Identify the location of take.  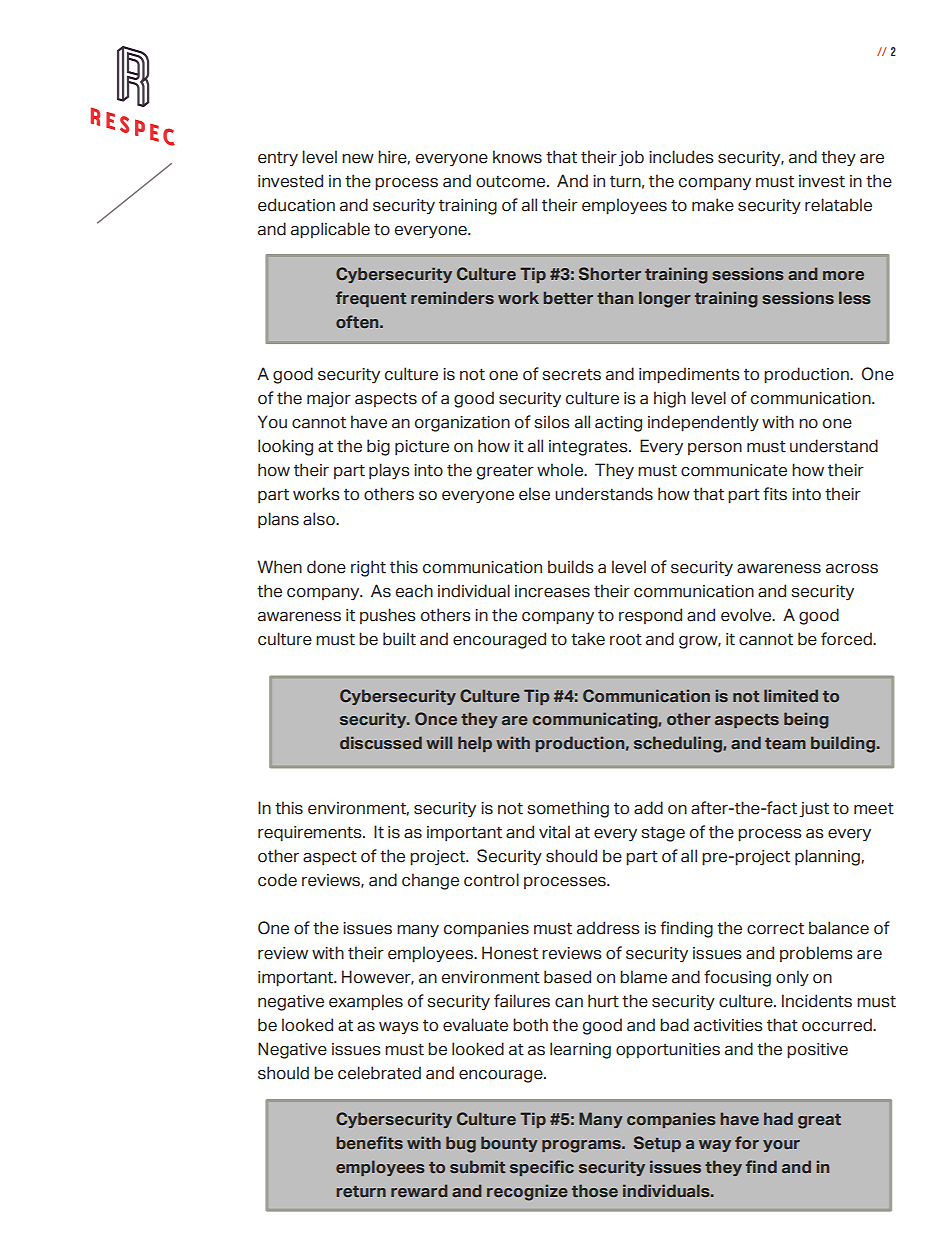
(588, 639).
